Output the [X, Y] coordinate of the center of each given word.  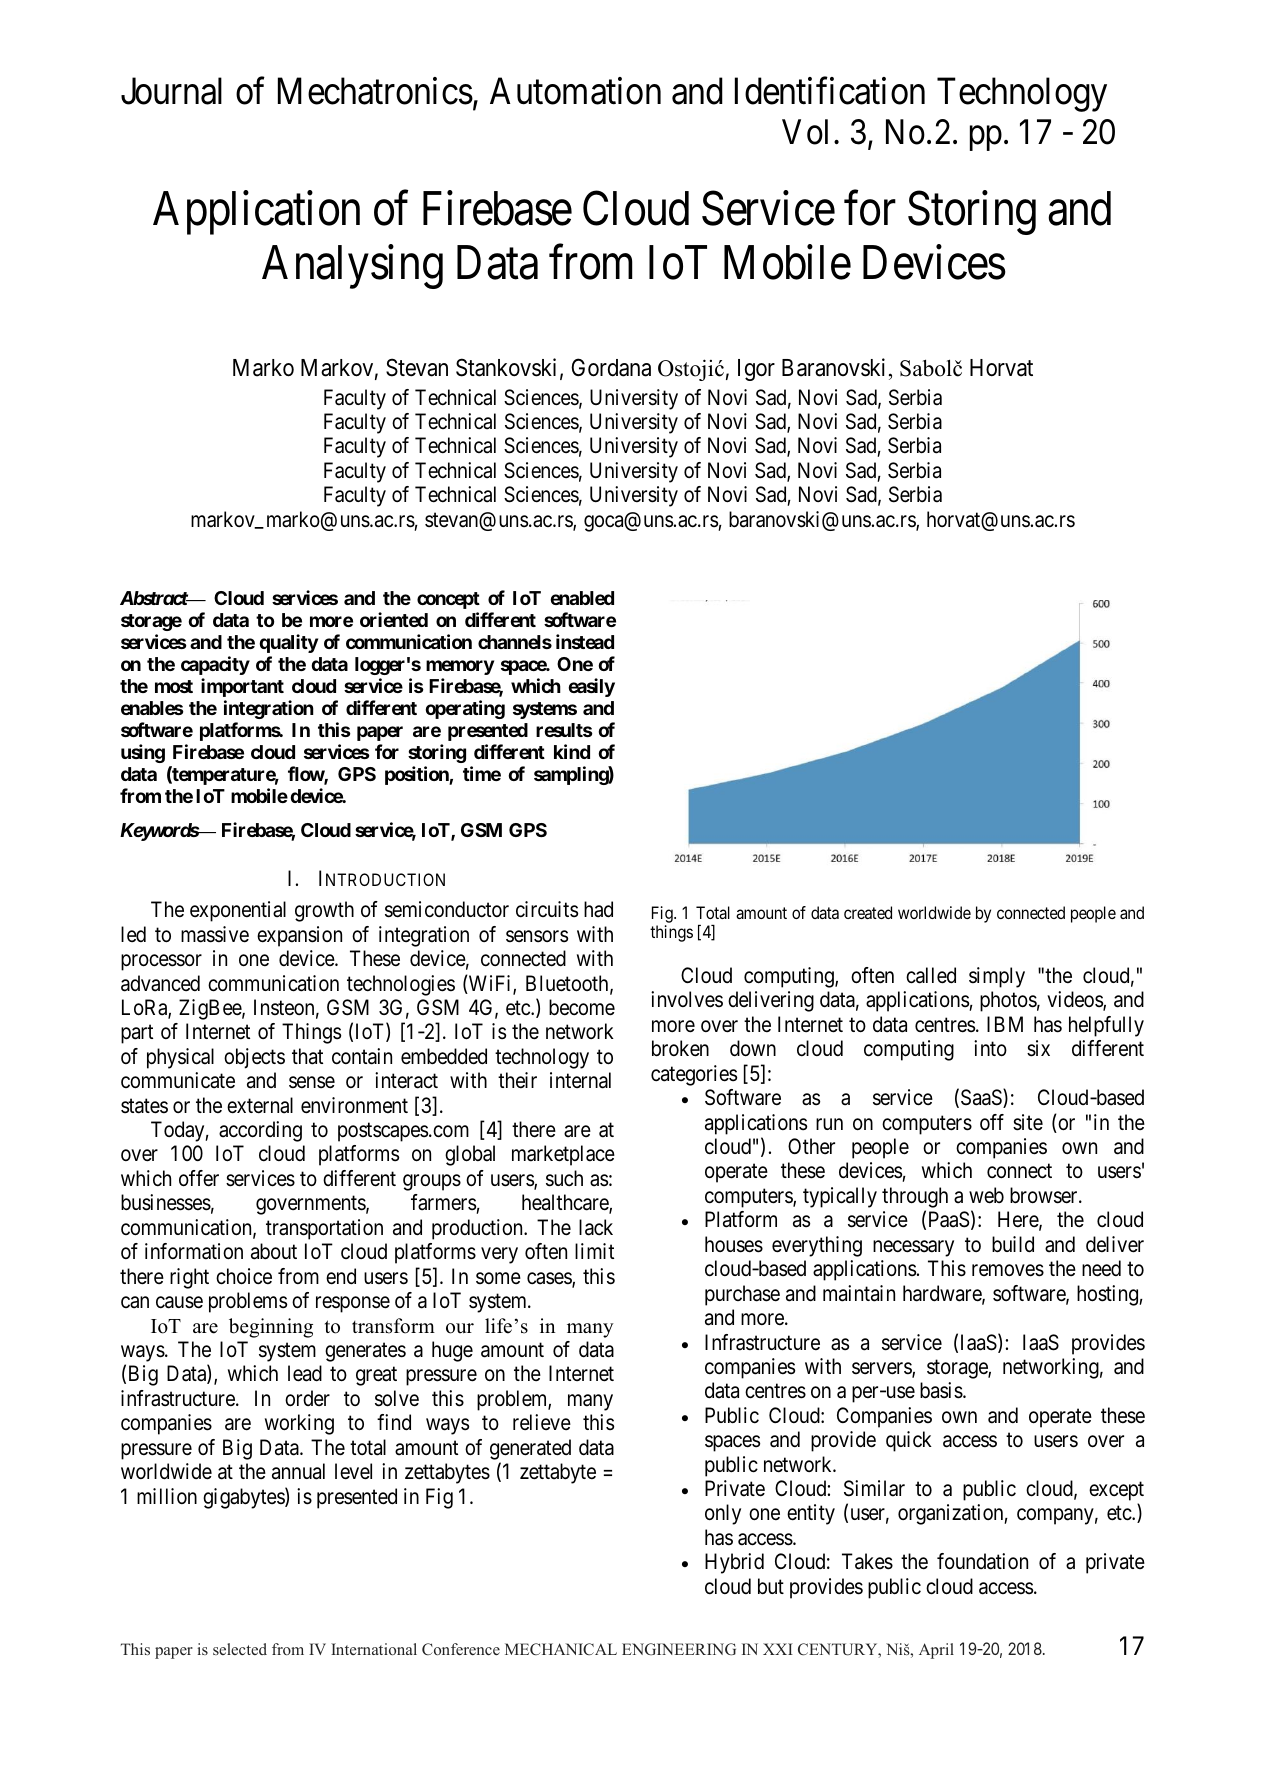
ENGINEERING [679, 1649]
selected [240, 1649]
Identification [830, 91]
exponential [238, 911]
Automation [575, 91]
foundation [982, 1561]
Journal [171, 91]
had [598, 909]
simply [997, 977]
